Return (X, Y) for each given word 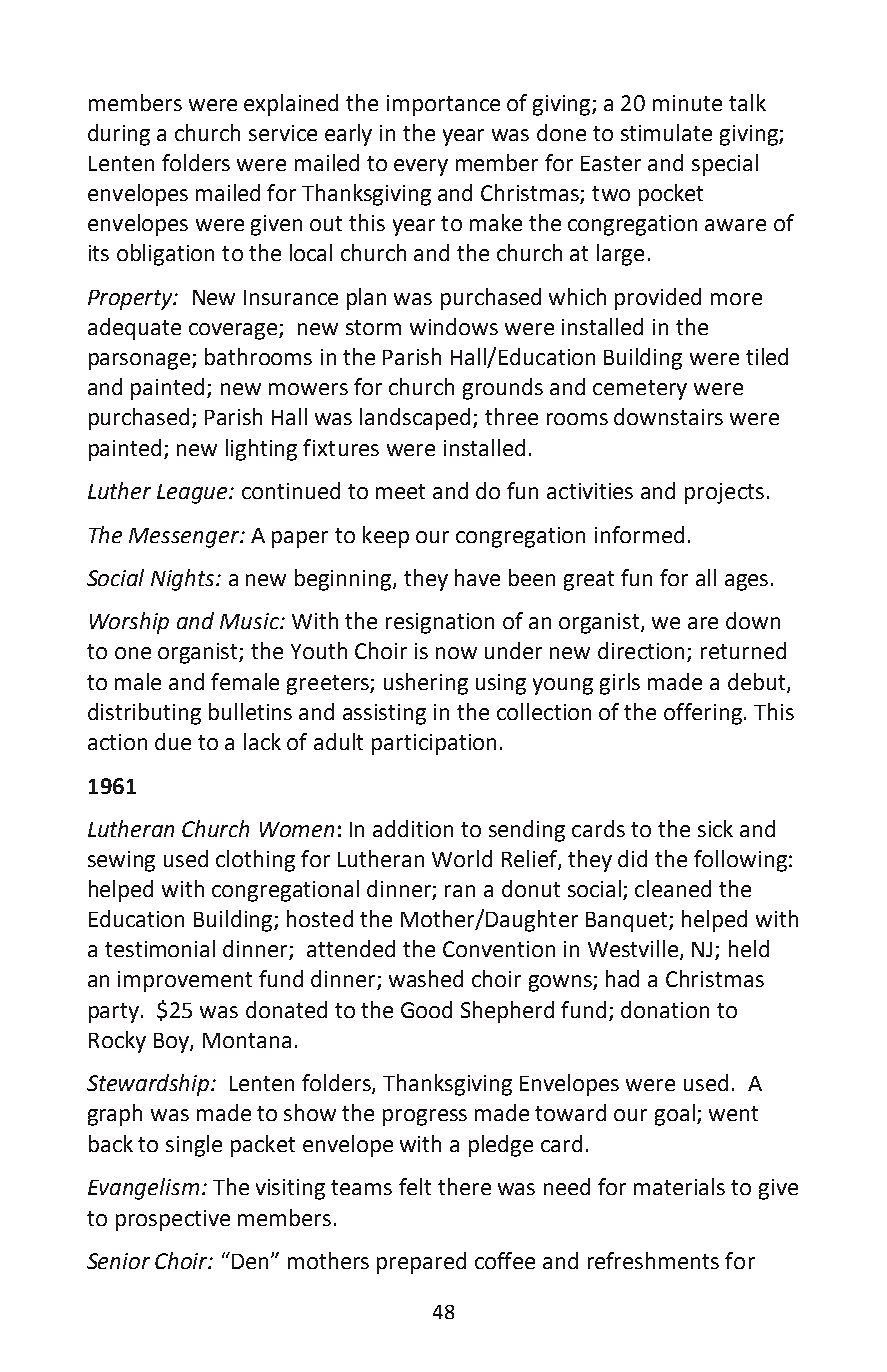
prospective (173, 1220)
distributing (144, 714)
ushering (426, 684)
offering (704, 714)
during (119, 135)
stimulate (666, 132)
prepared (421, 1263)
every (421, 167)
